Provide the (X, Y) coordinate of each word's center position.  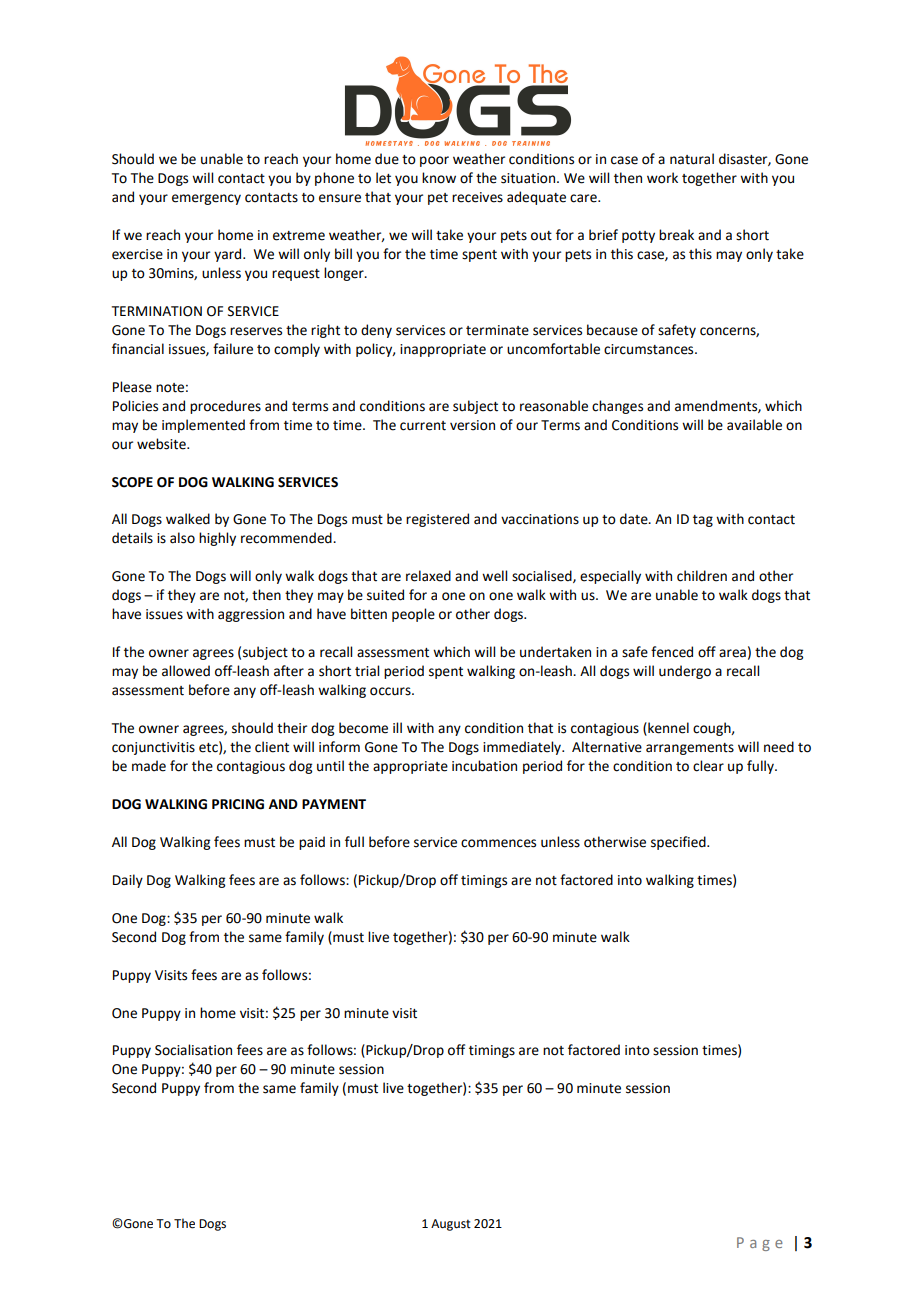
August (451, 1225)
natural (692, 159)
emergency (206, 199)
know (439, 178)
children (702, 576)
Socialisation (193, 1050)
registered (437, 520)
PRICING (238, 804)
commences (498, 843)
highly (217, 539)
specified (679, 843)
